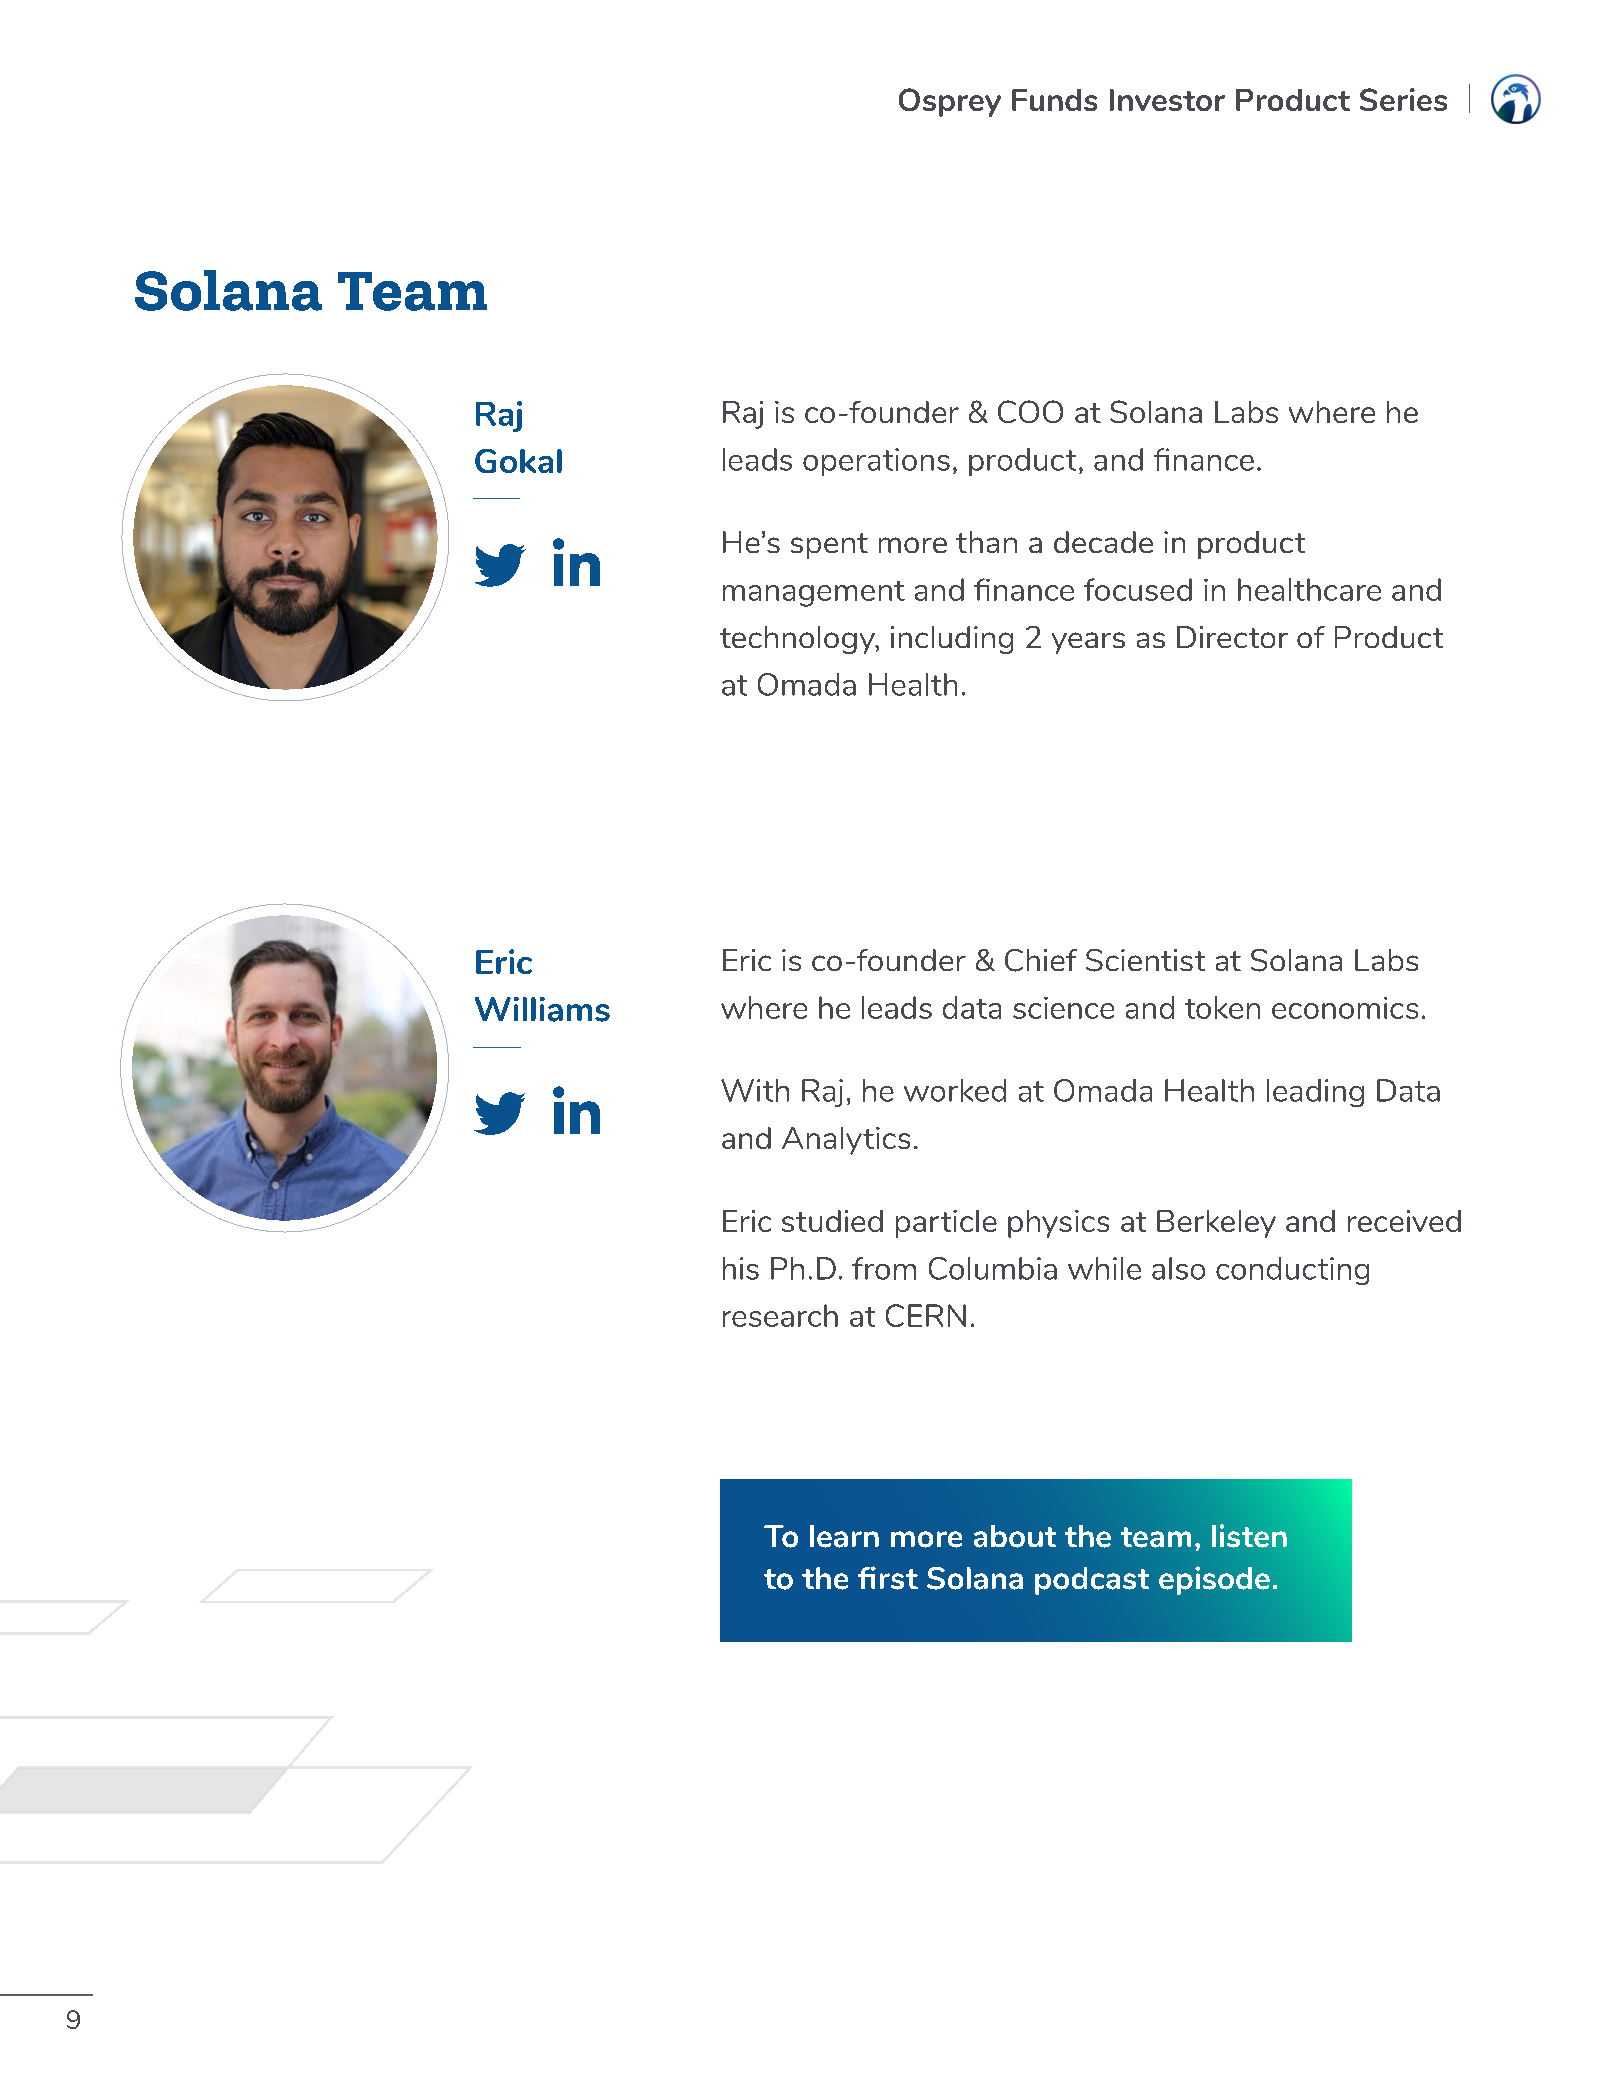 The image size is (1612, 2086). Describe the element at coordinates (1232, 637) in the page. I see `Director` at that location.
